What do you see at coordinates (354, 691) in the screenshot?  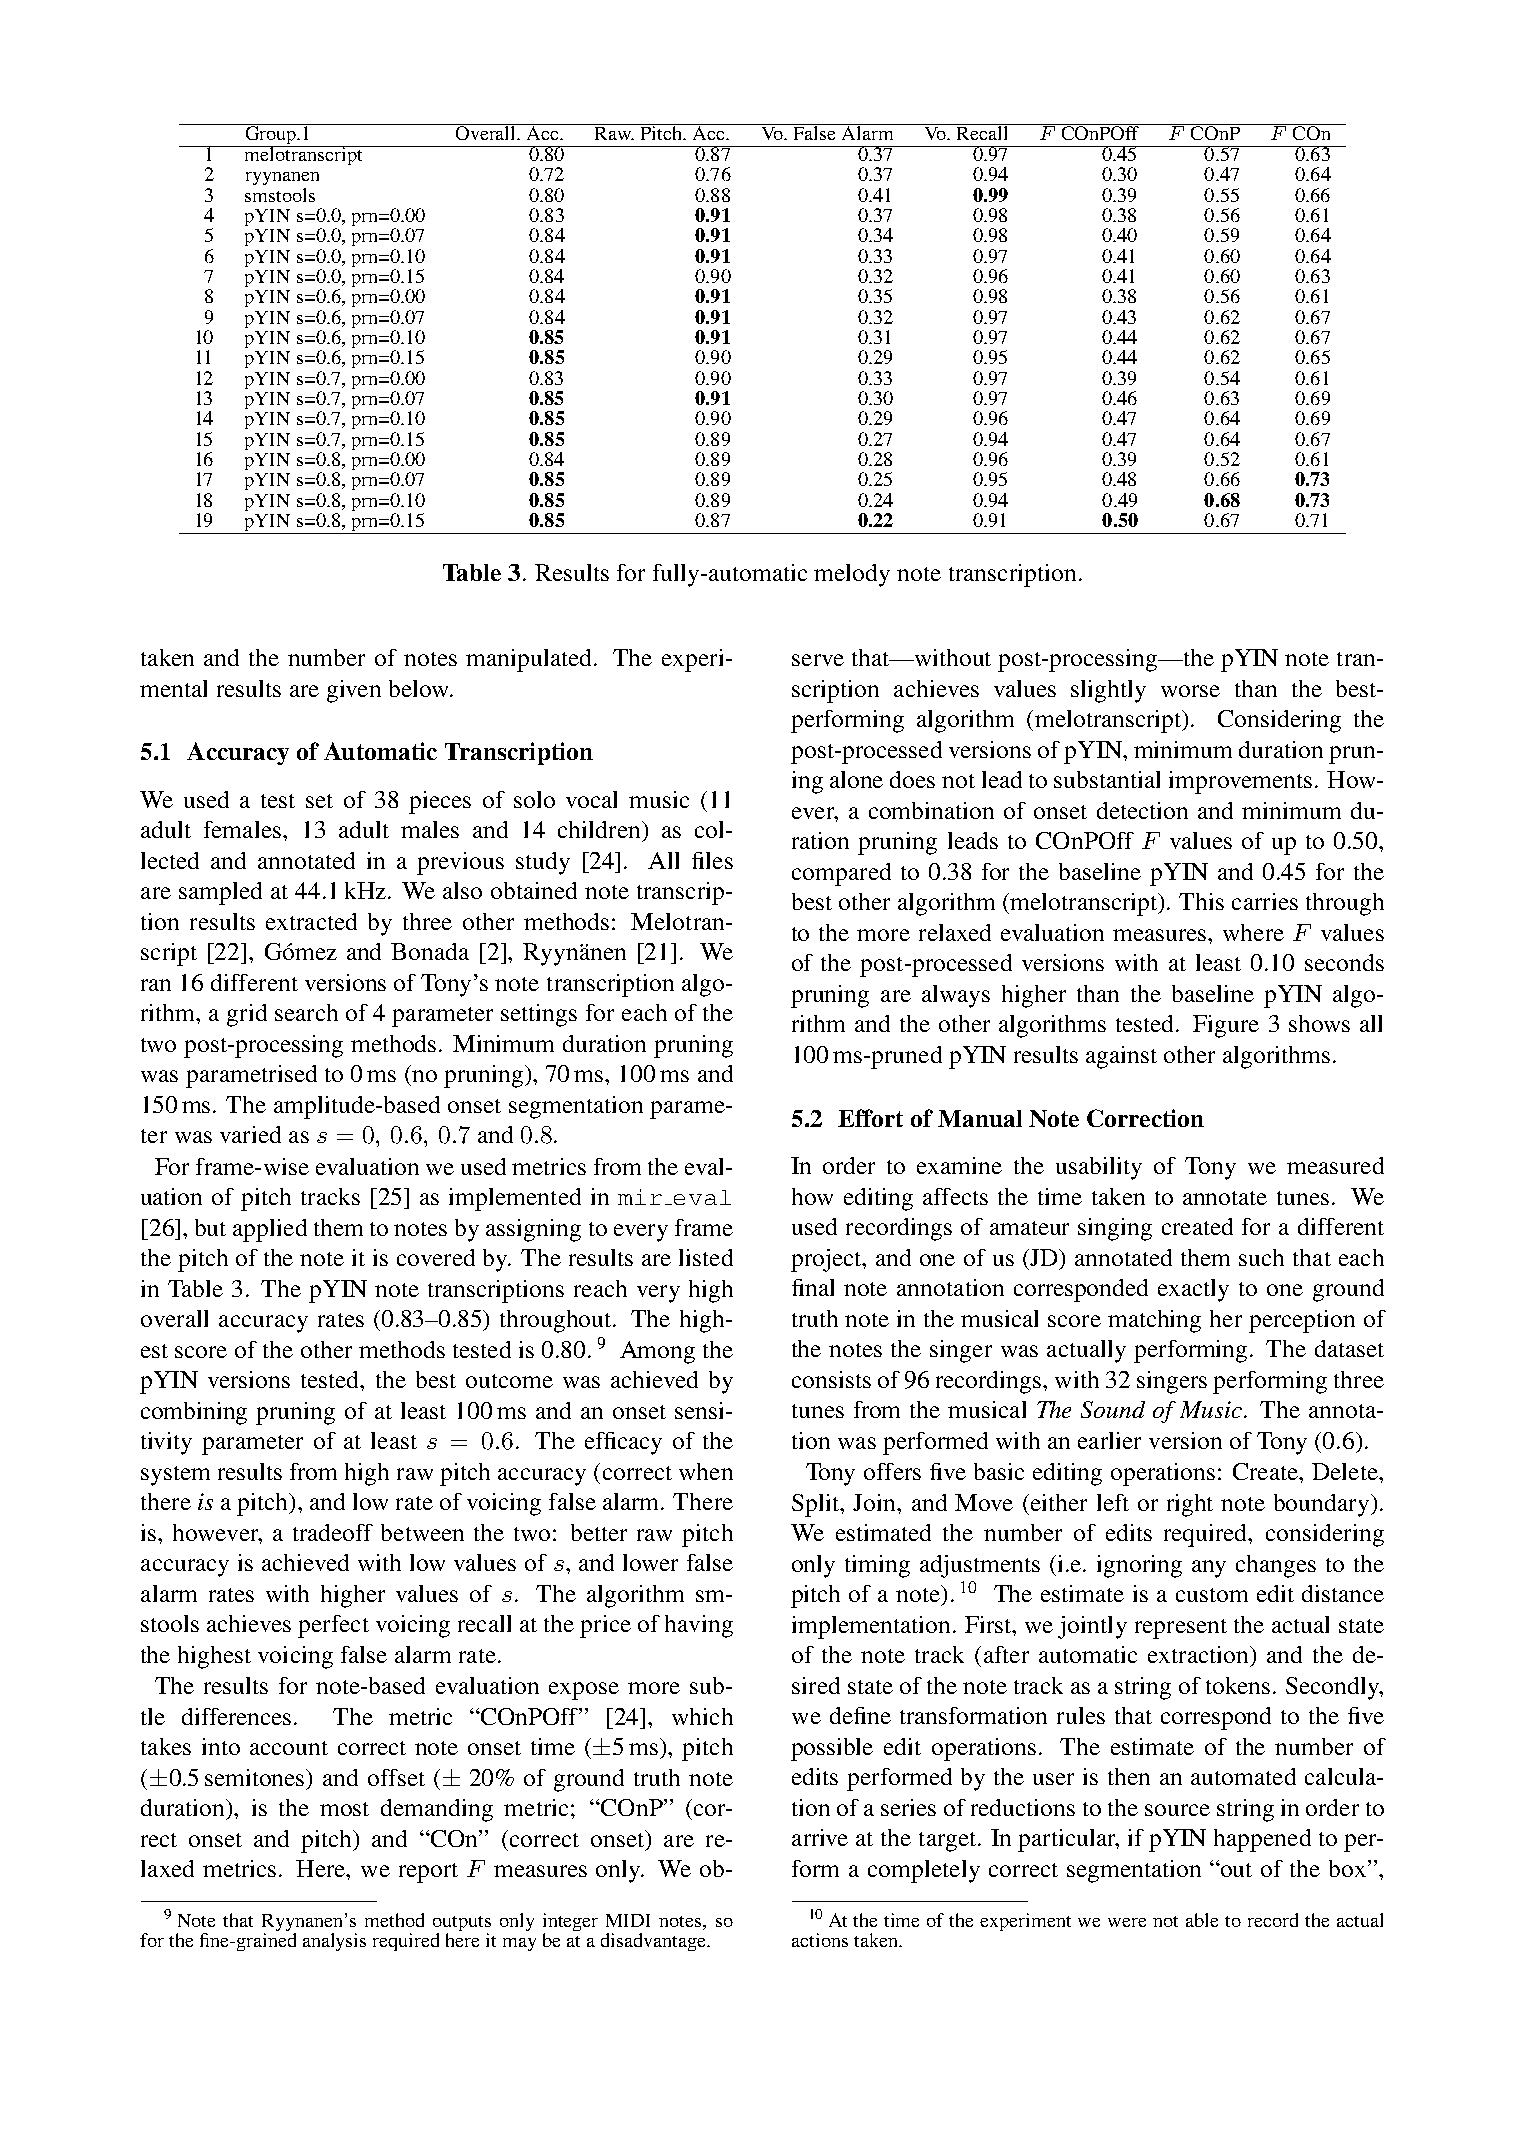 I see `given` at bounding box center [354, 691].
